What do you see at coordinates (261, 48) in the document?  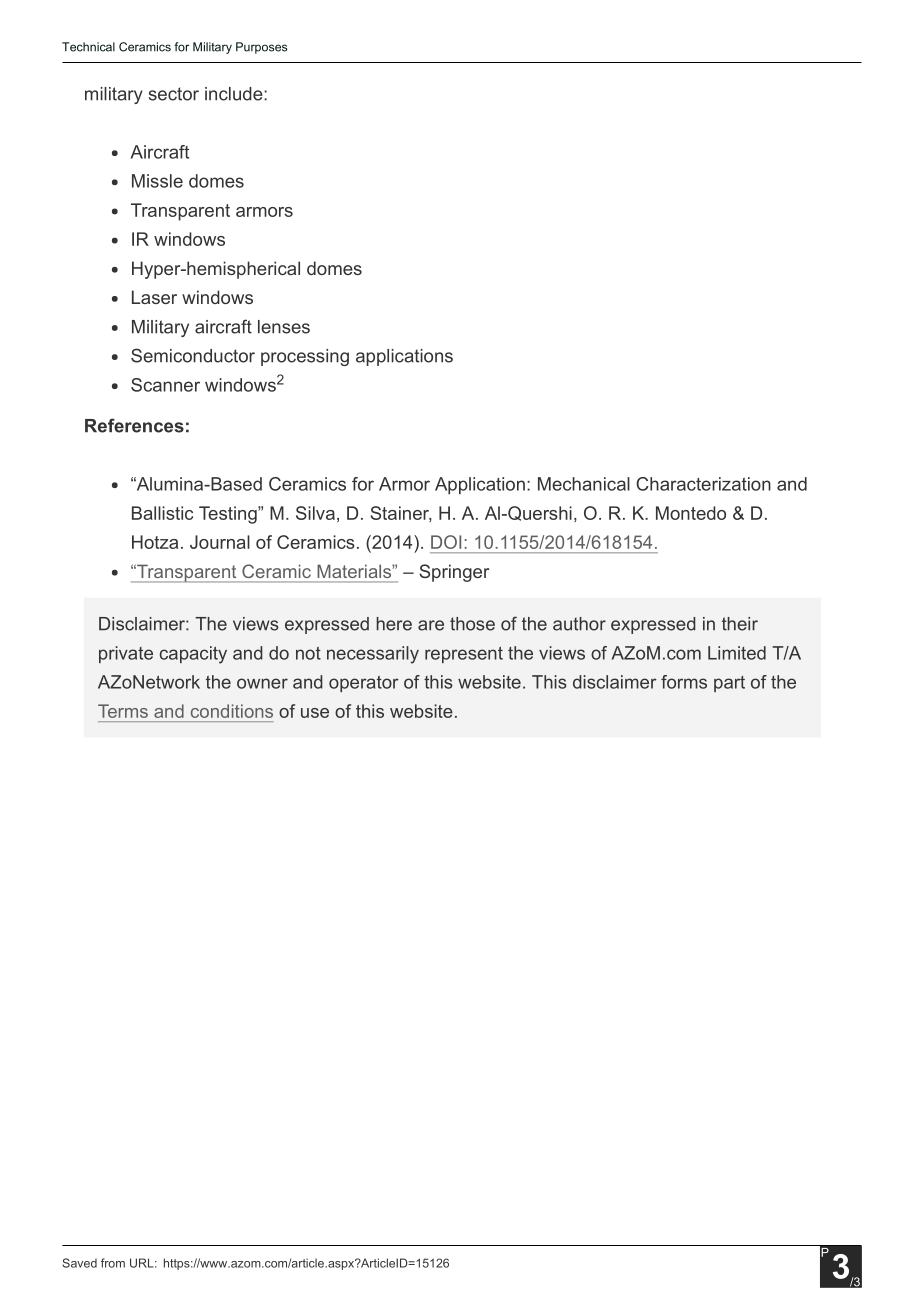 I see `Purposes` at bounding box center [261, 48].
